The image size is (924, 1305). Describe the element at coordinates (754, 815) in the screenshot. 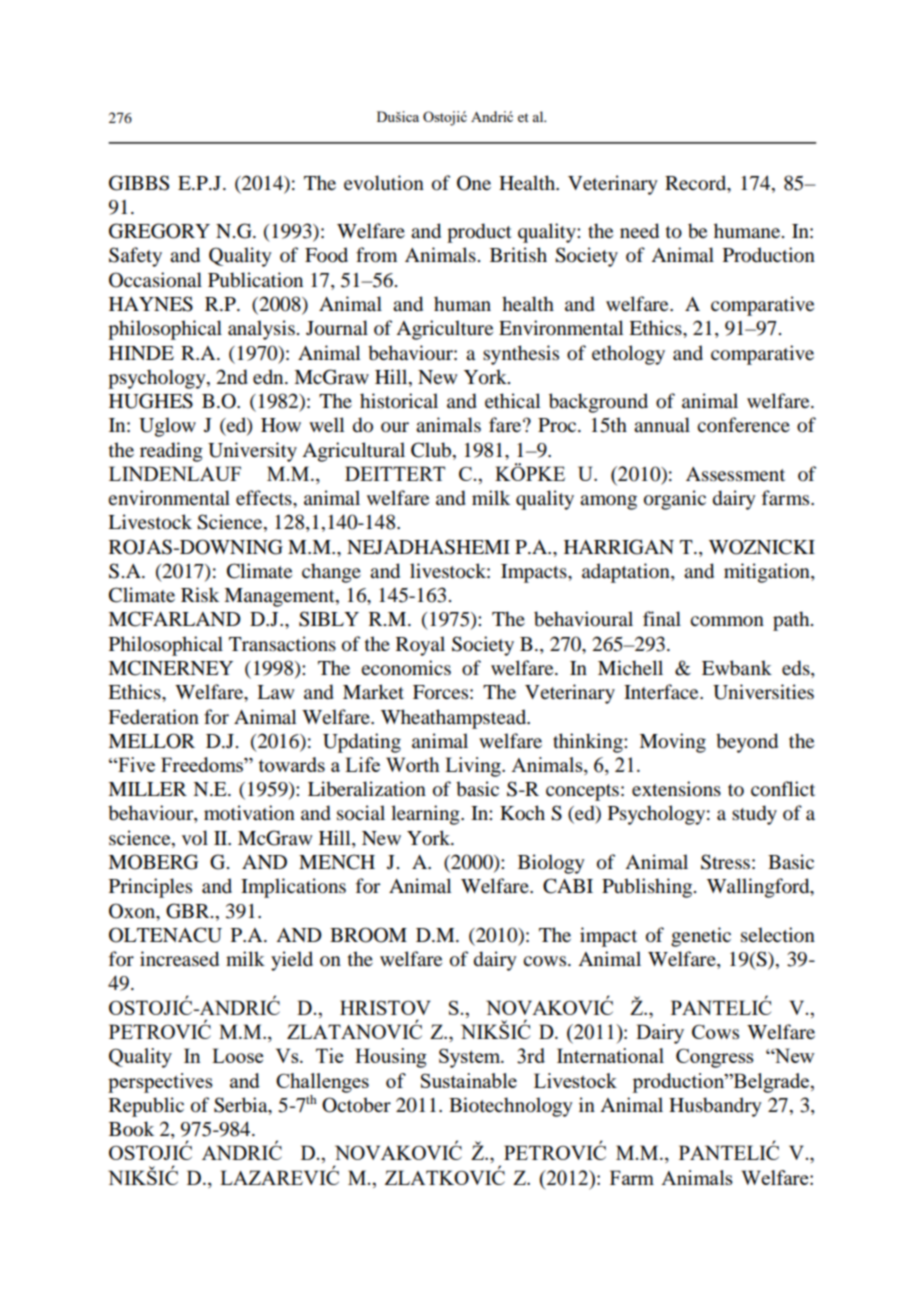

I see `study` at that location.
